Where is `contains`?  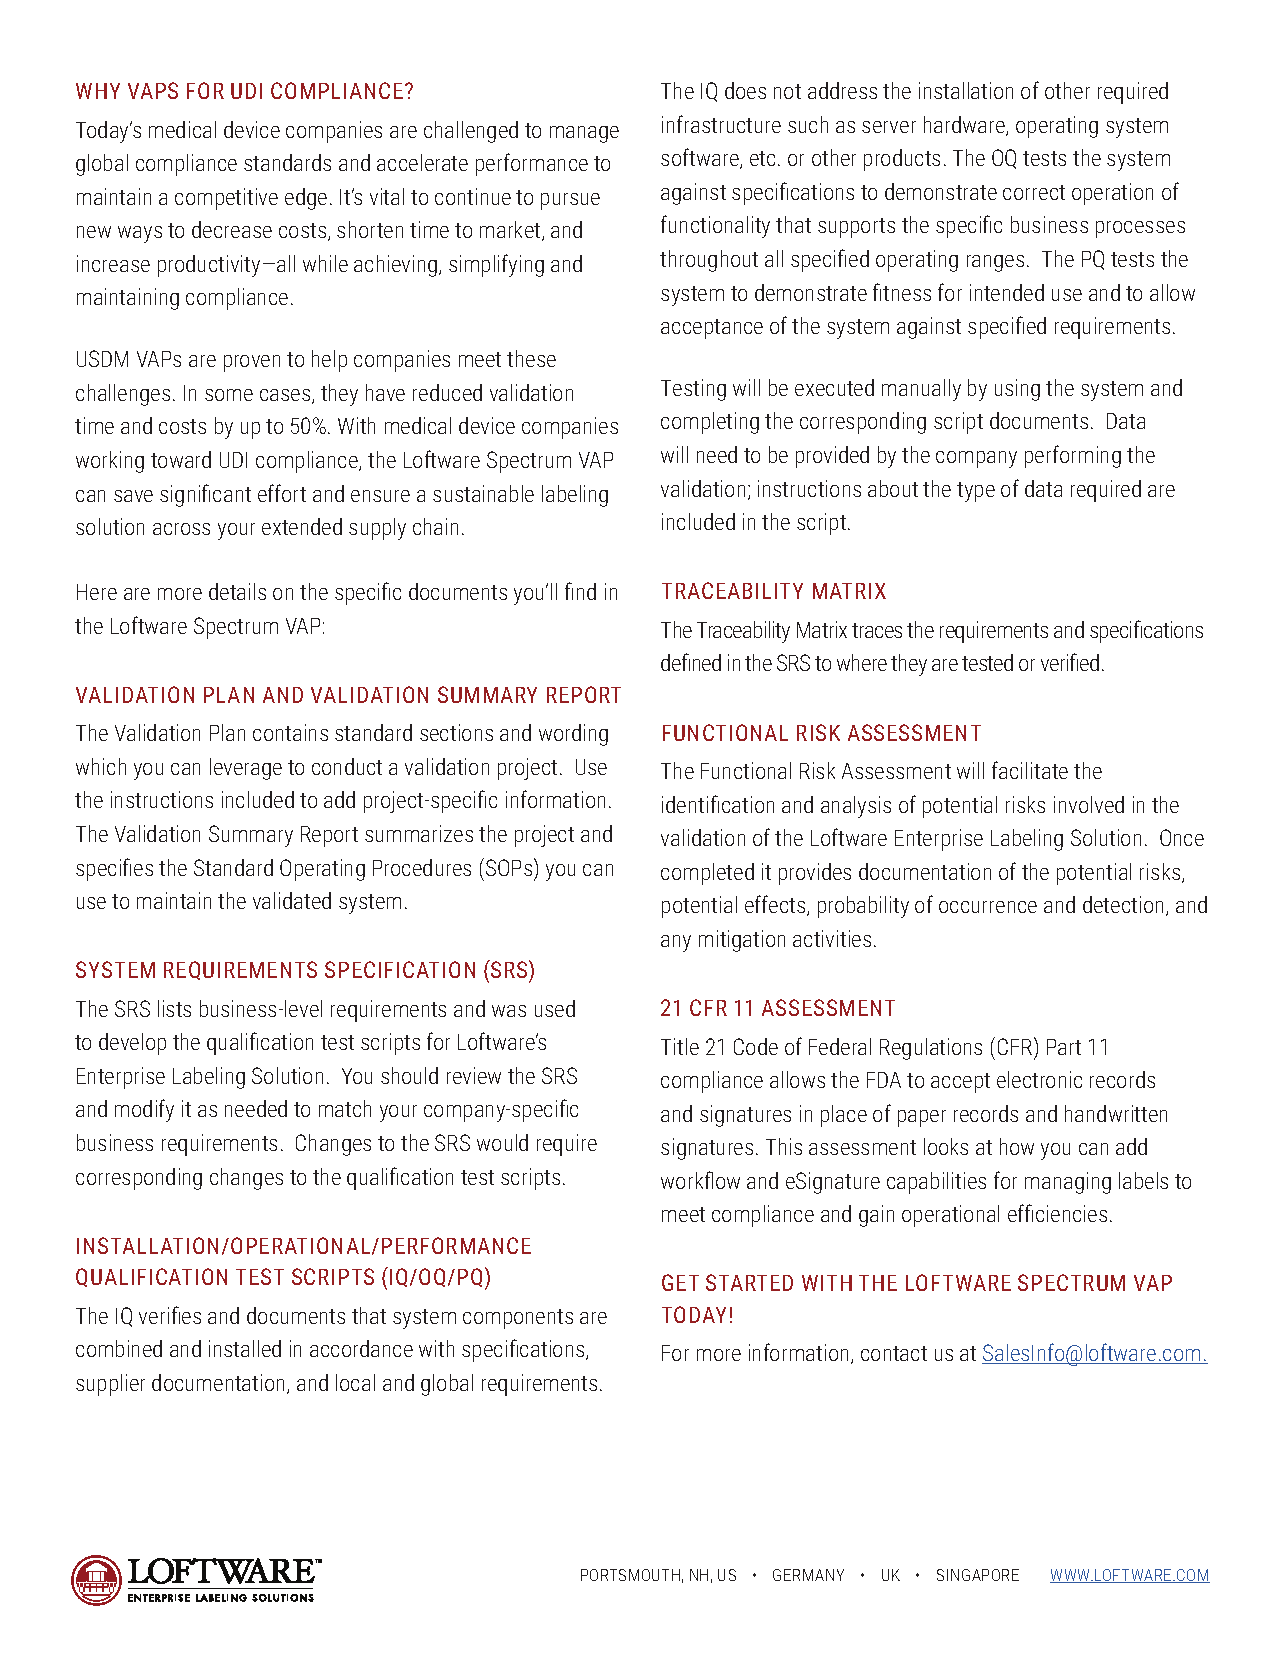 contains is located at coordinates (290, 732).
